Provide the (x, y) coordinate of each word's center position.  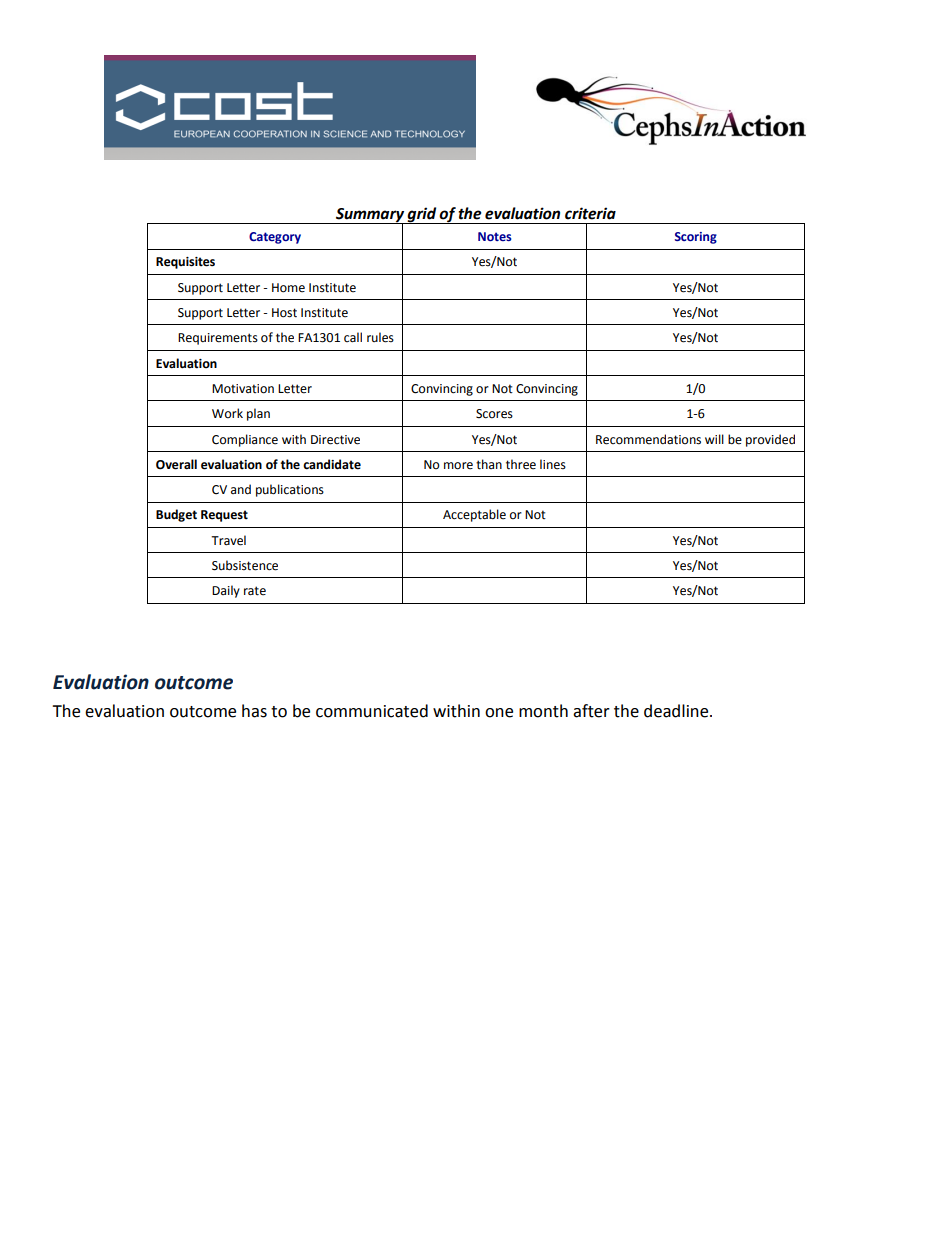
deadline (677, 711)
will (714, 439)
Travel (228, 540)
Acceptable (474, 515)
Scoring (696, 238)
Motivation (243, 389)
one (499, 713)
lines (553, 464)
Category (275, 238)
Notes (495, 236)
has (254, 711)
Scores (494, 414)
